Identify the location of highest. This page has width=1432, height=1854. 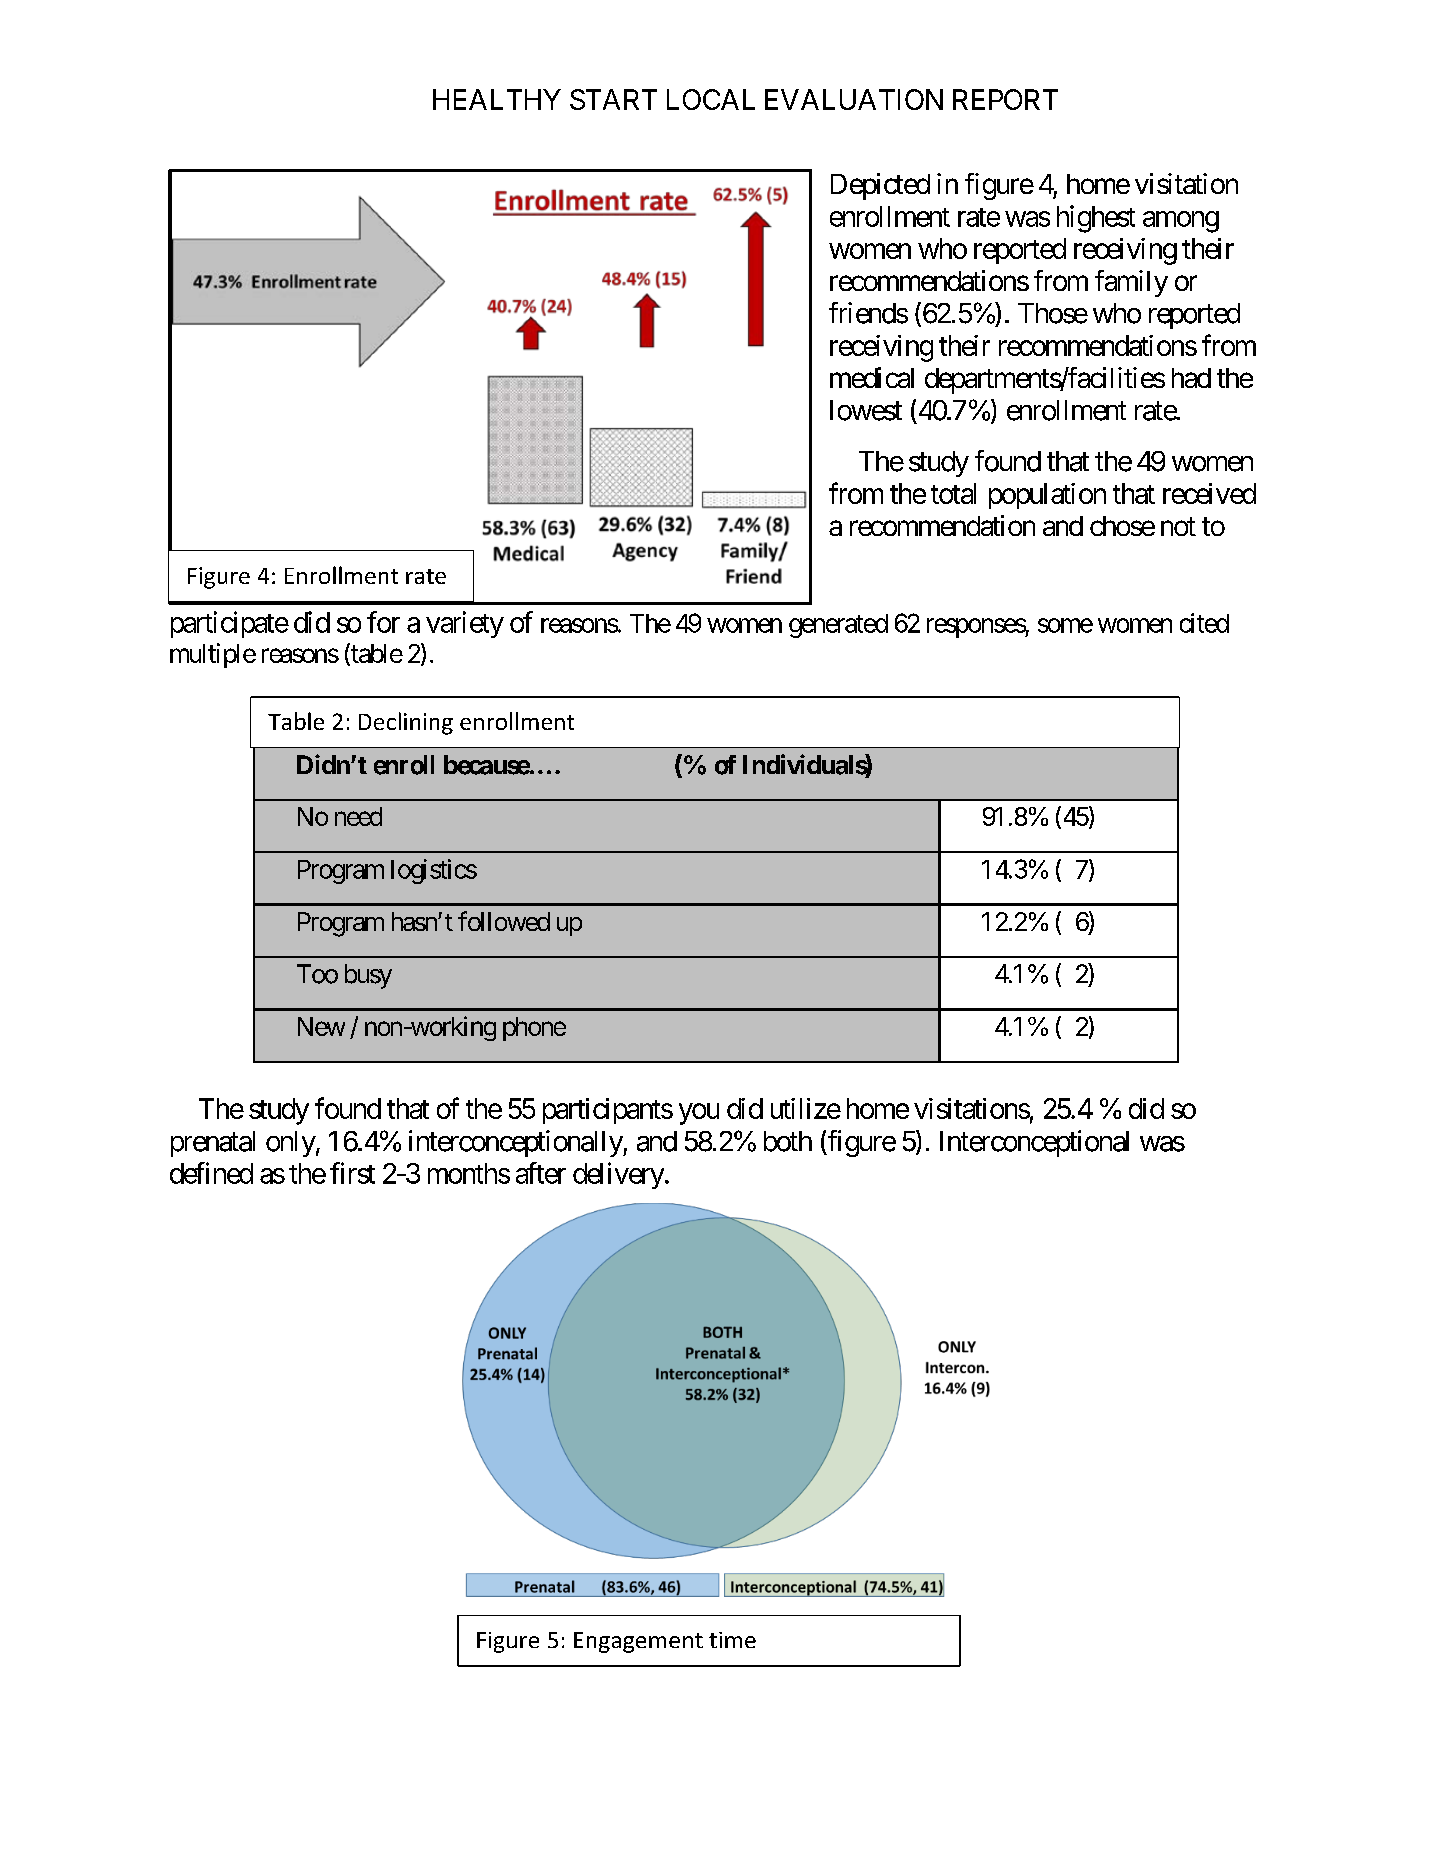
(1096, 219).
